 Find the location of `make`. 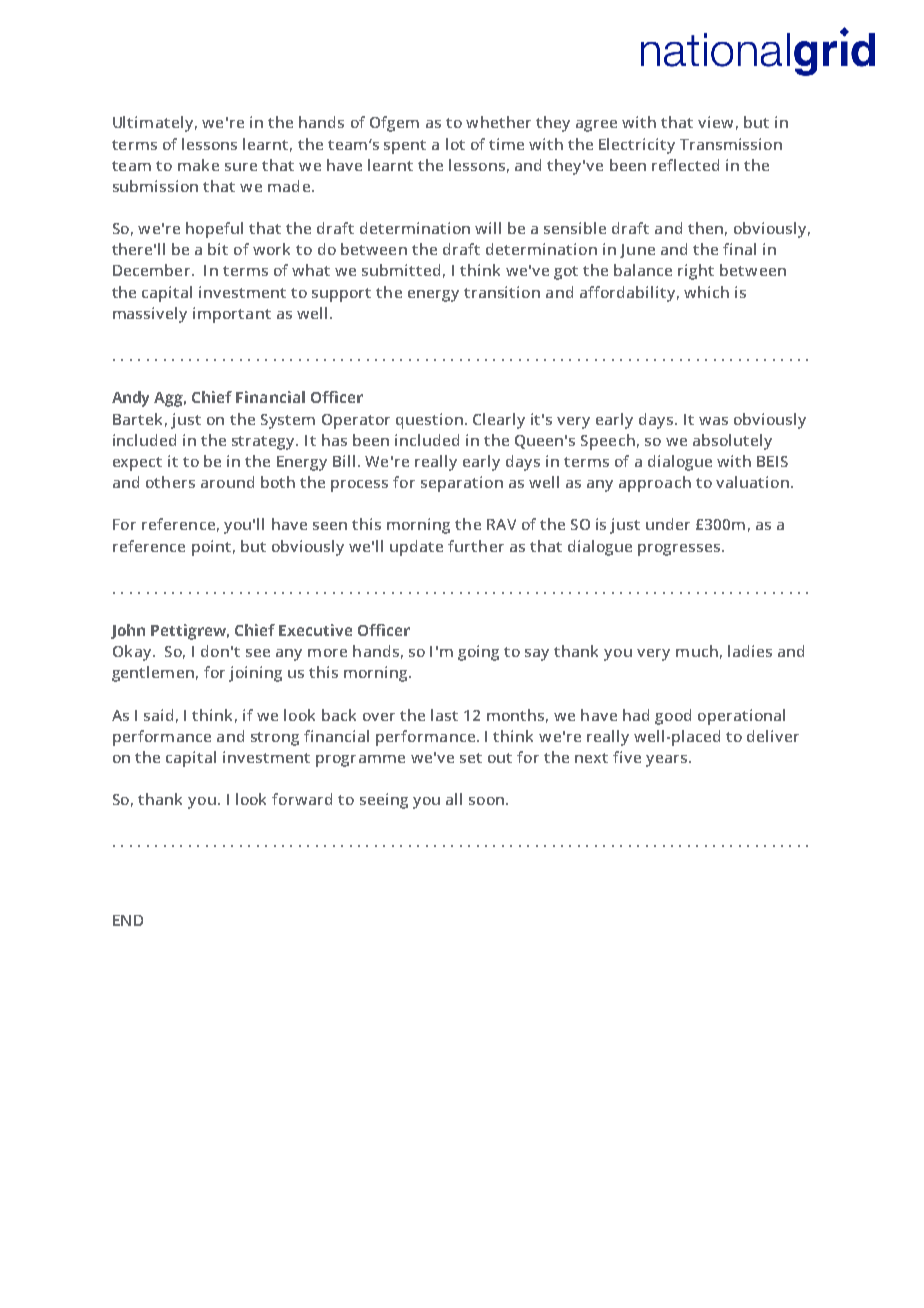

make is located at coordinates (198, 165).
